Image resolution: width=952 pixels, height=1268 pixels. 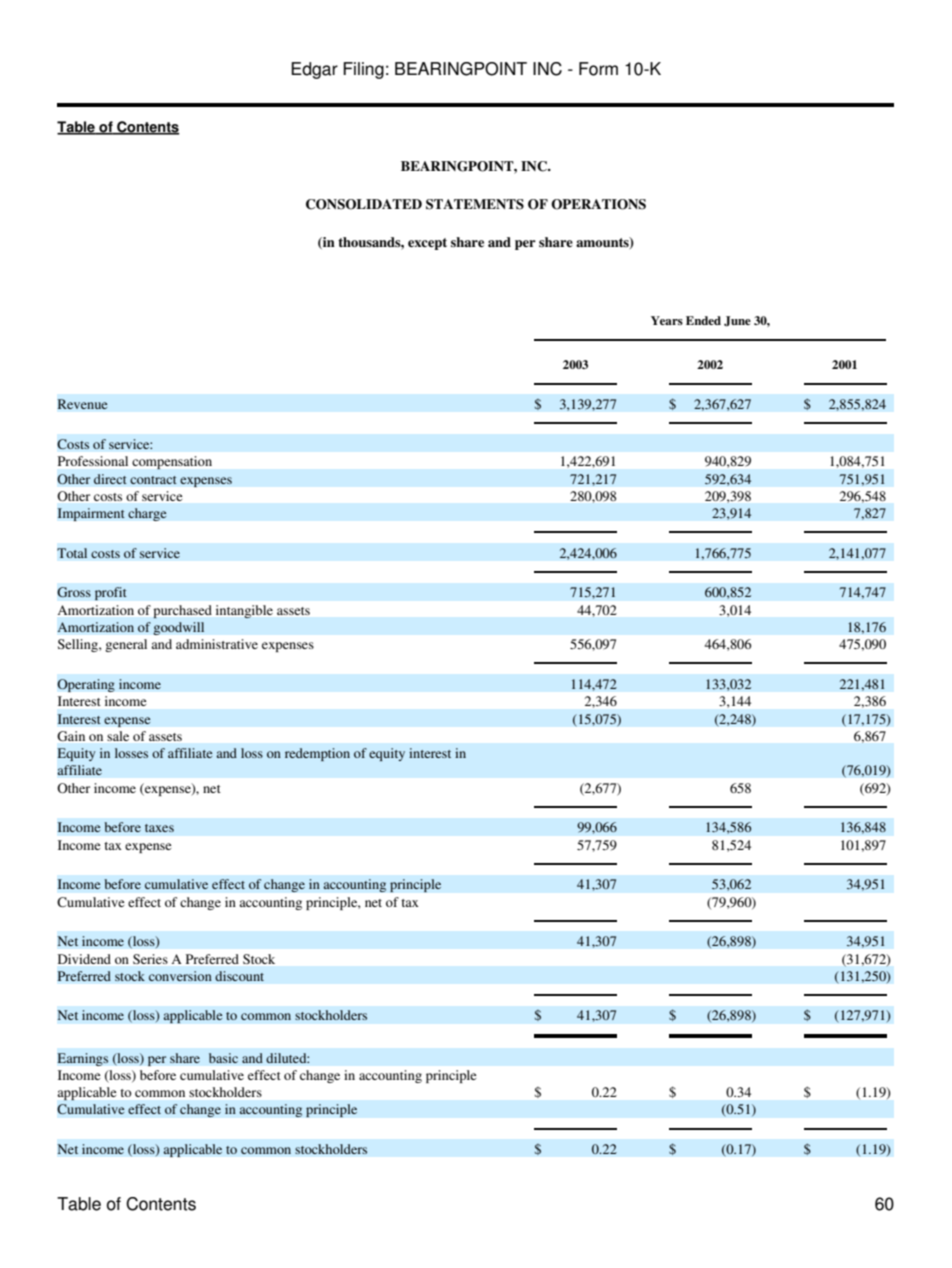 I want to click on Filing, so click(x=363, y=70).
